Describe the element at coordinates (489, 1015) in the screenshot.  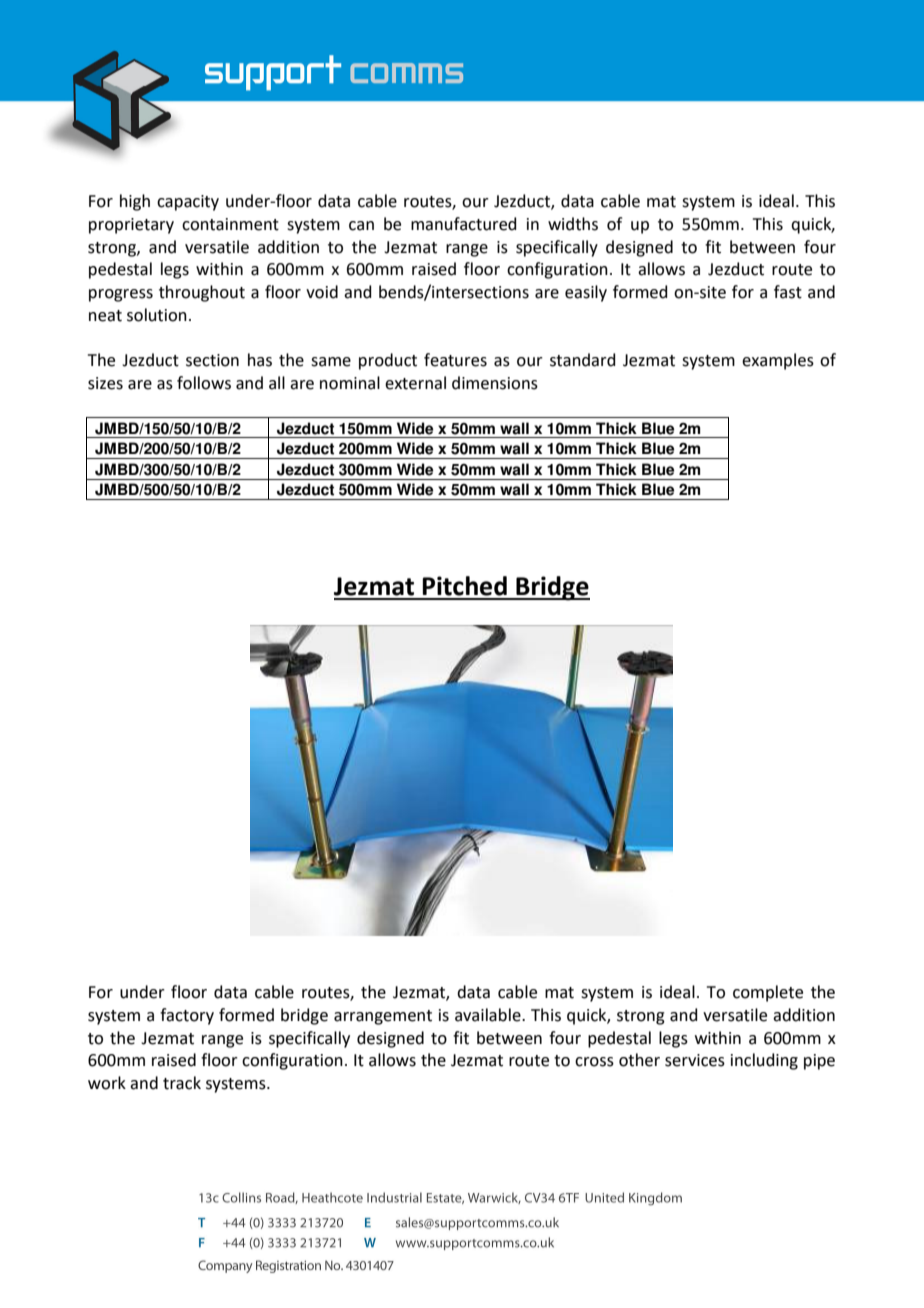
I see `available` at that location.
